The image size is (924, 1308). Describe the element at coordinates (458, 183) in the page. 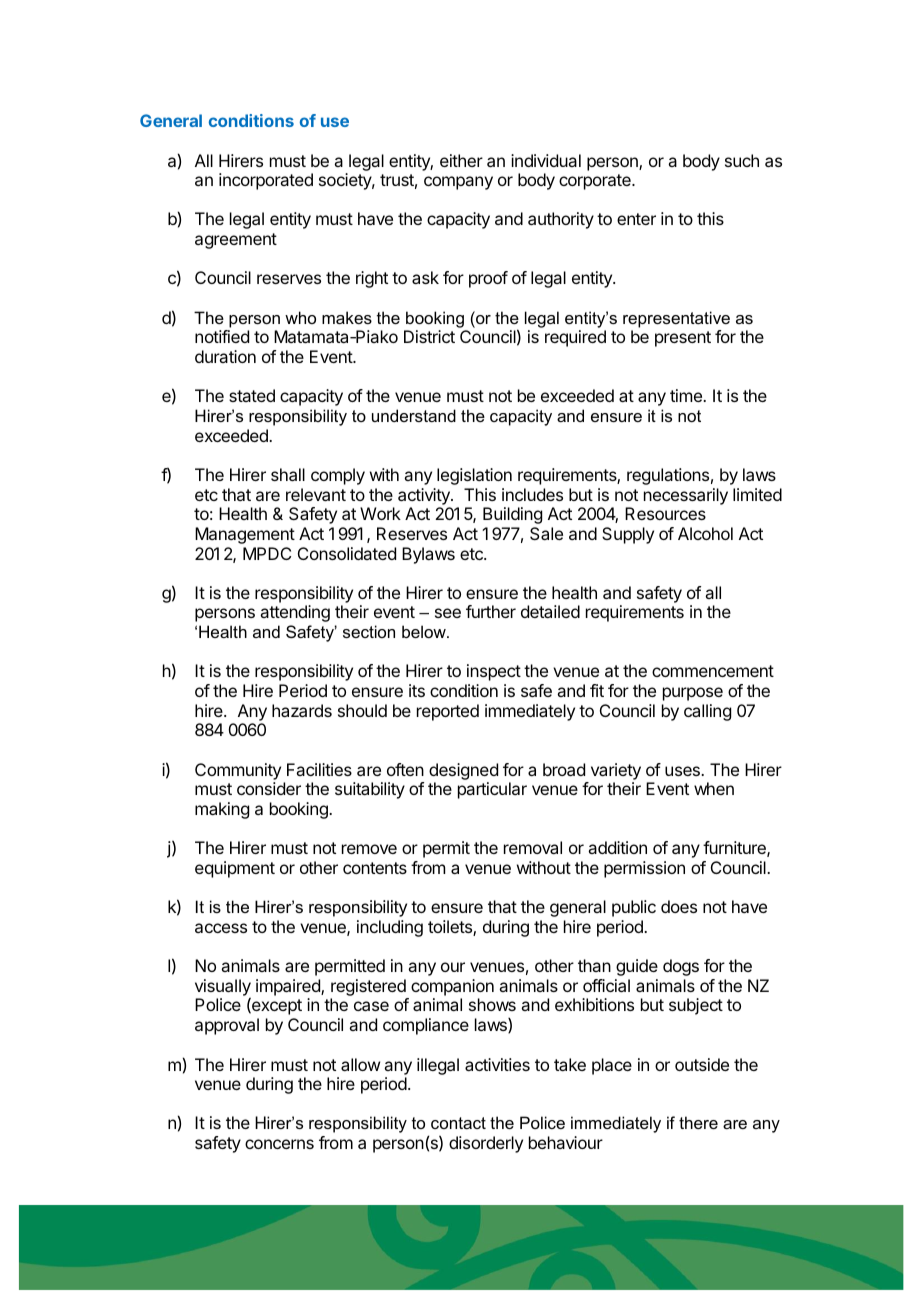

I see `company` at that location.
